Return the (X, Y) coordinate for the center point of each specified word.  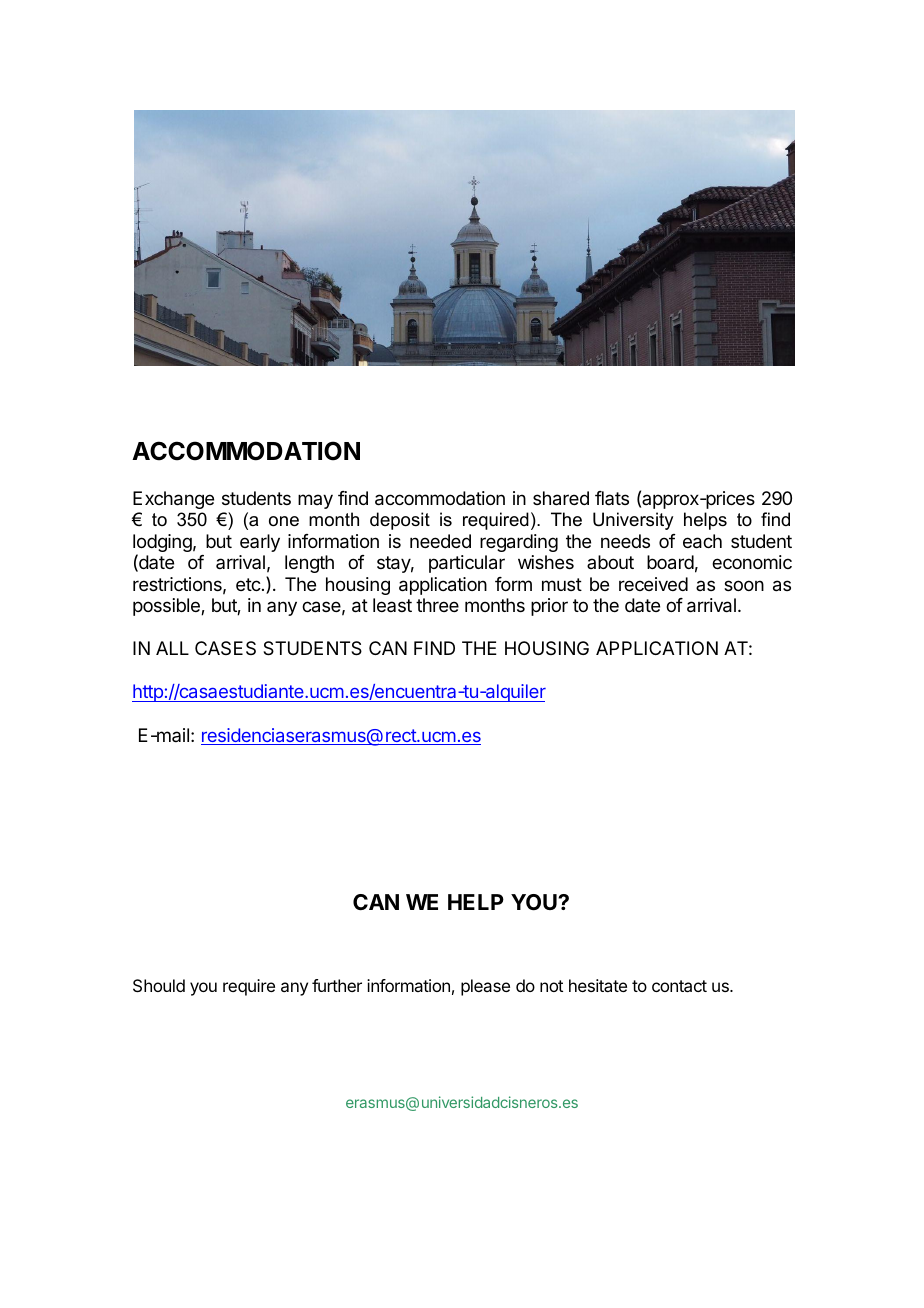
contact (679, 986)
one (284, 521)
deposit (400, 521)
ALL (172, 648)
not (551, 986)
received (653, 584)
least (392, 605)
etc (249, 584)
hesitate (598, 985)
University (633, 521)
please (485, 987)
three (437, 605)
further (337, 985)
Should (159, 985)
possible (167, 607)
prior (549, 607)
